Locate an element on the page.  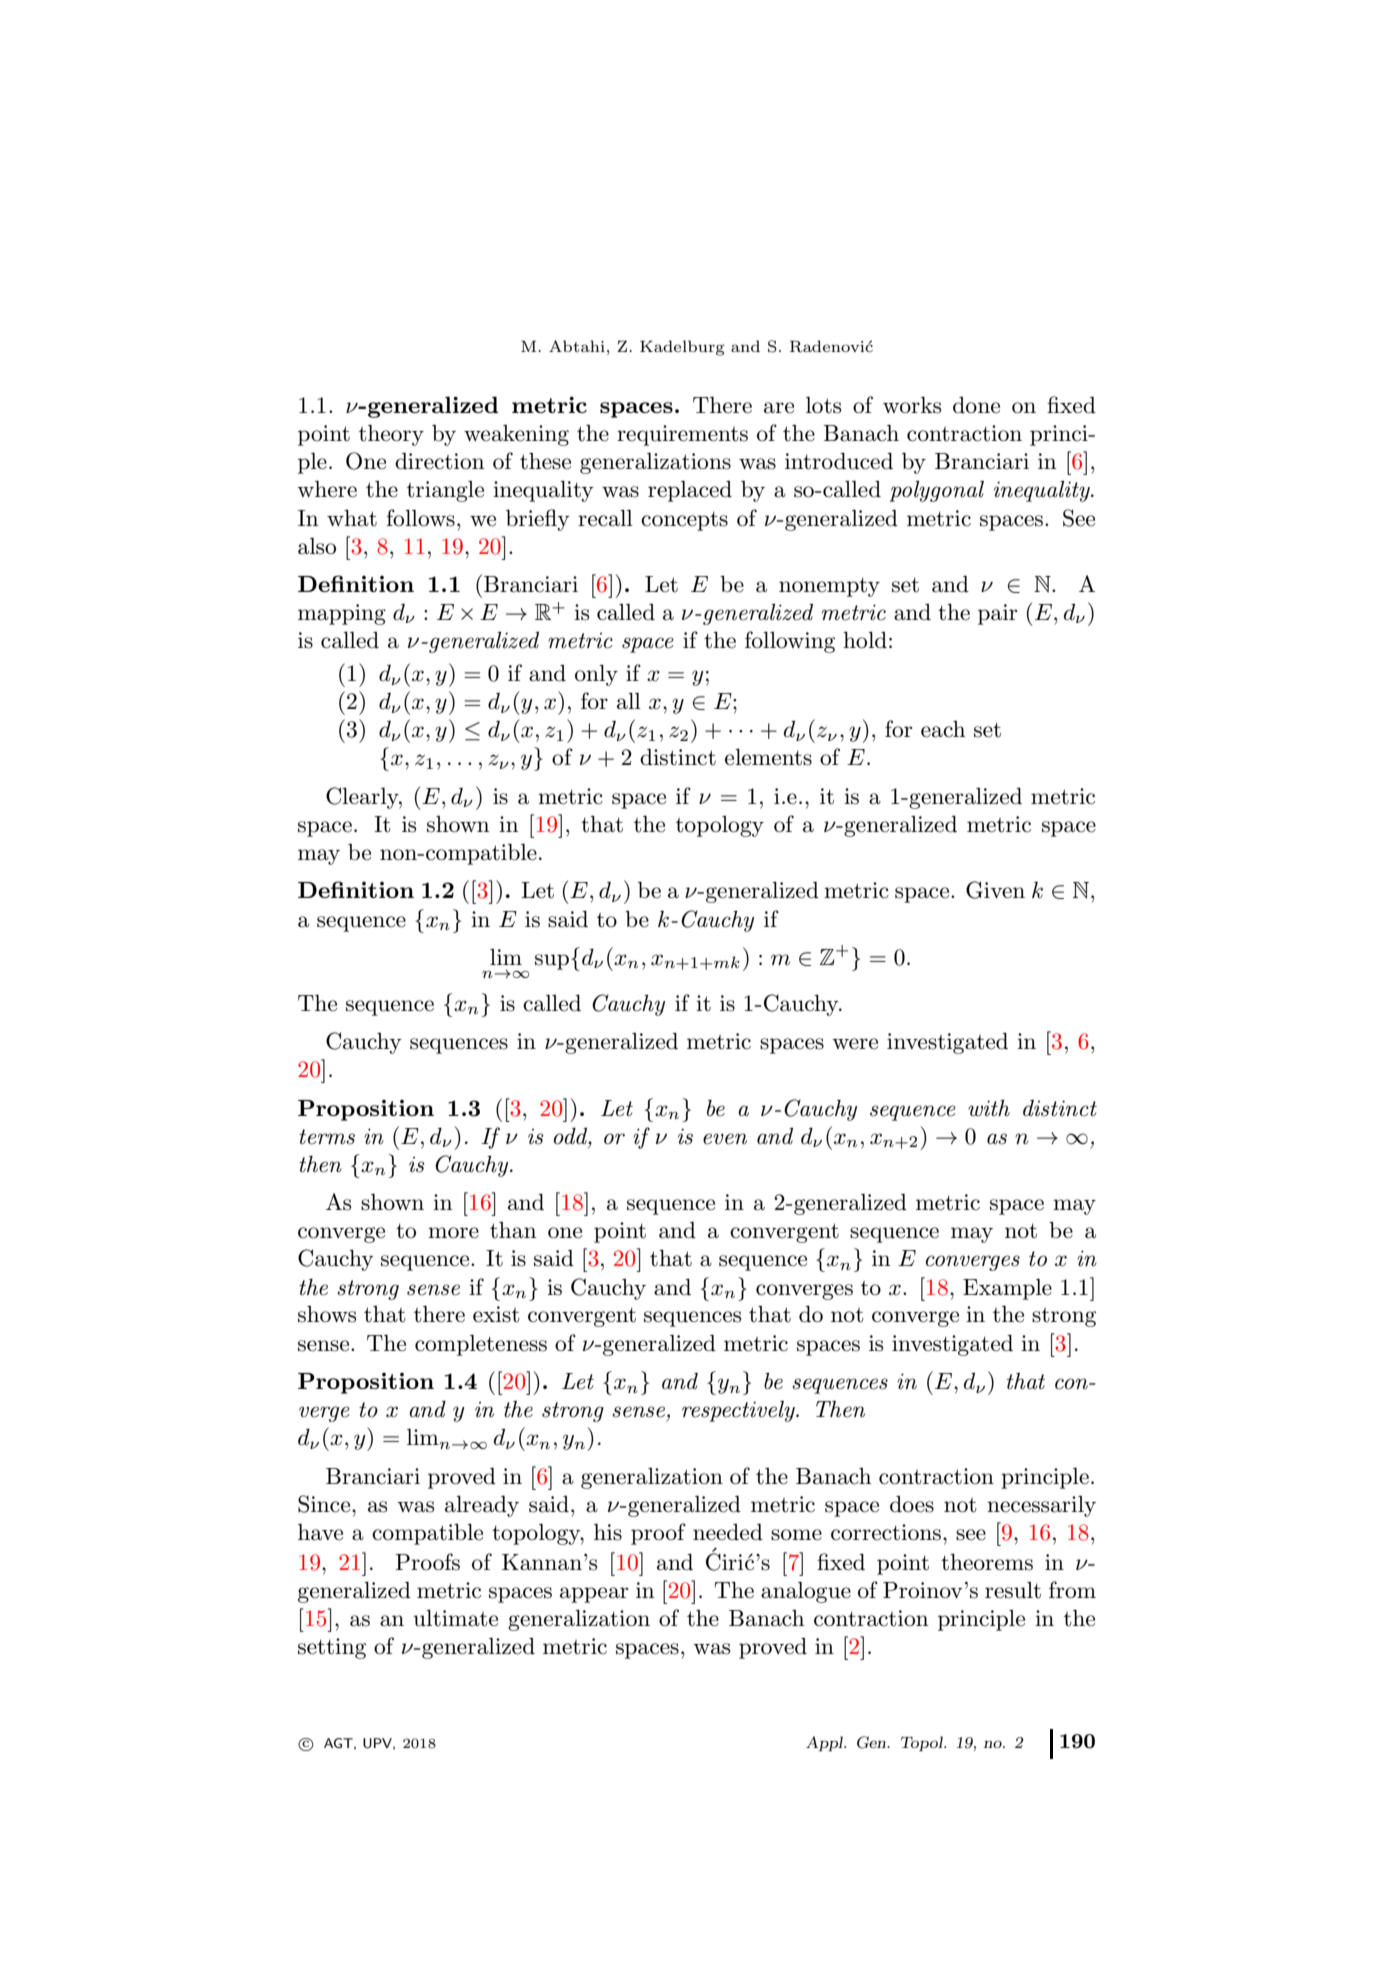
setting is located at coordinates (332, 1648).
